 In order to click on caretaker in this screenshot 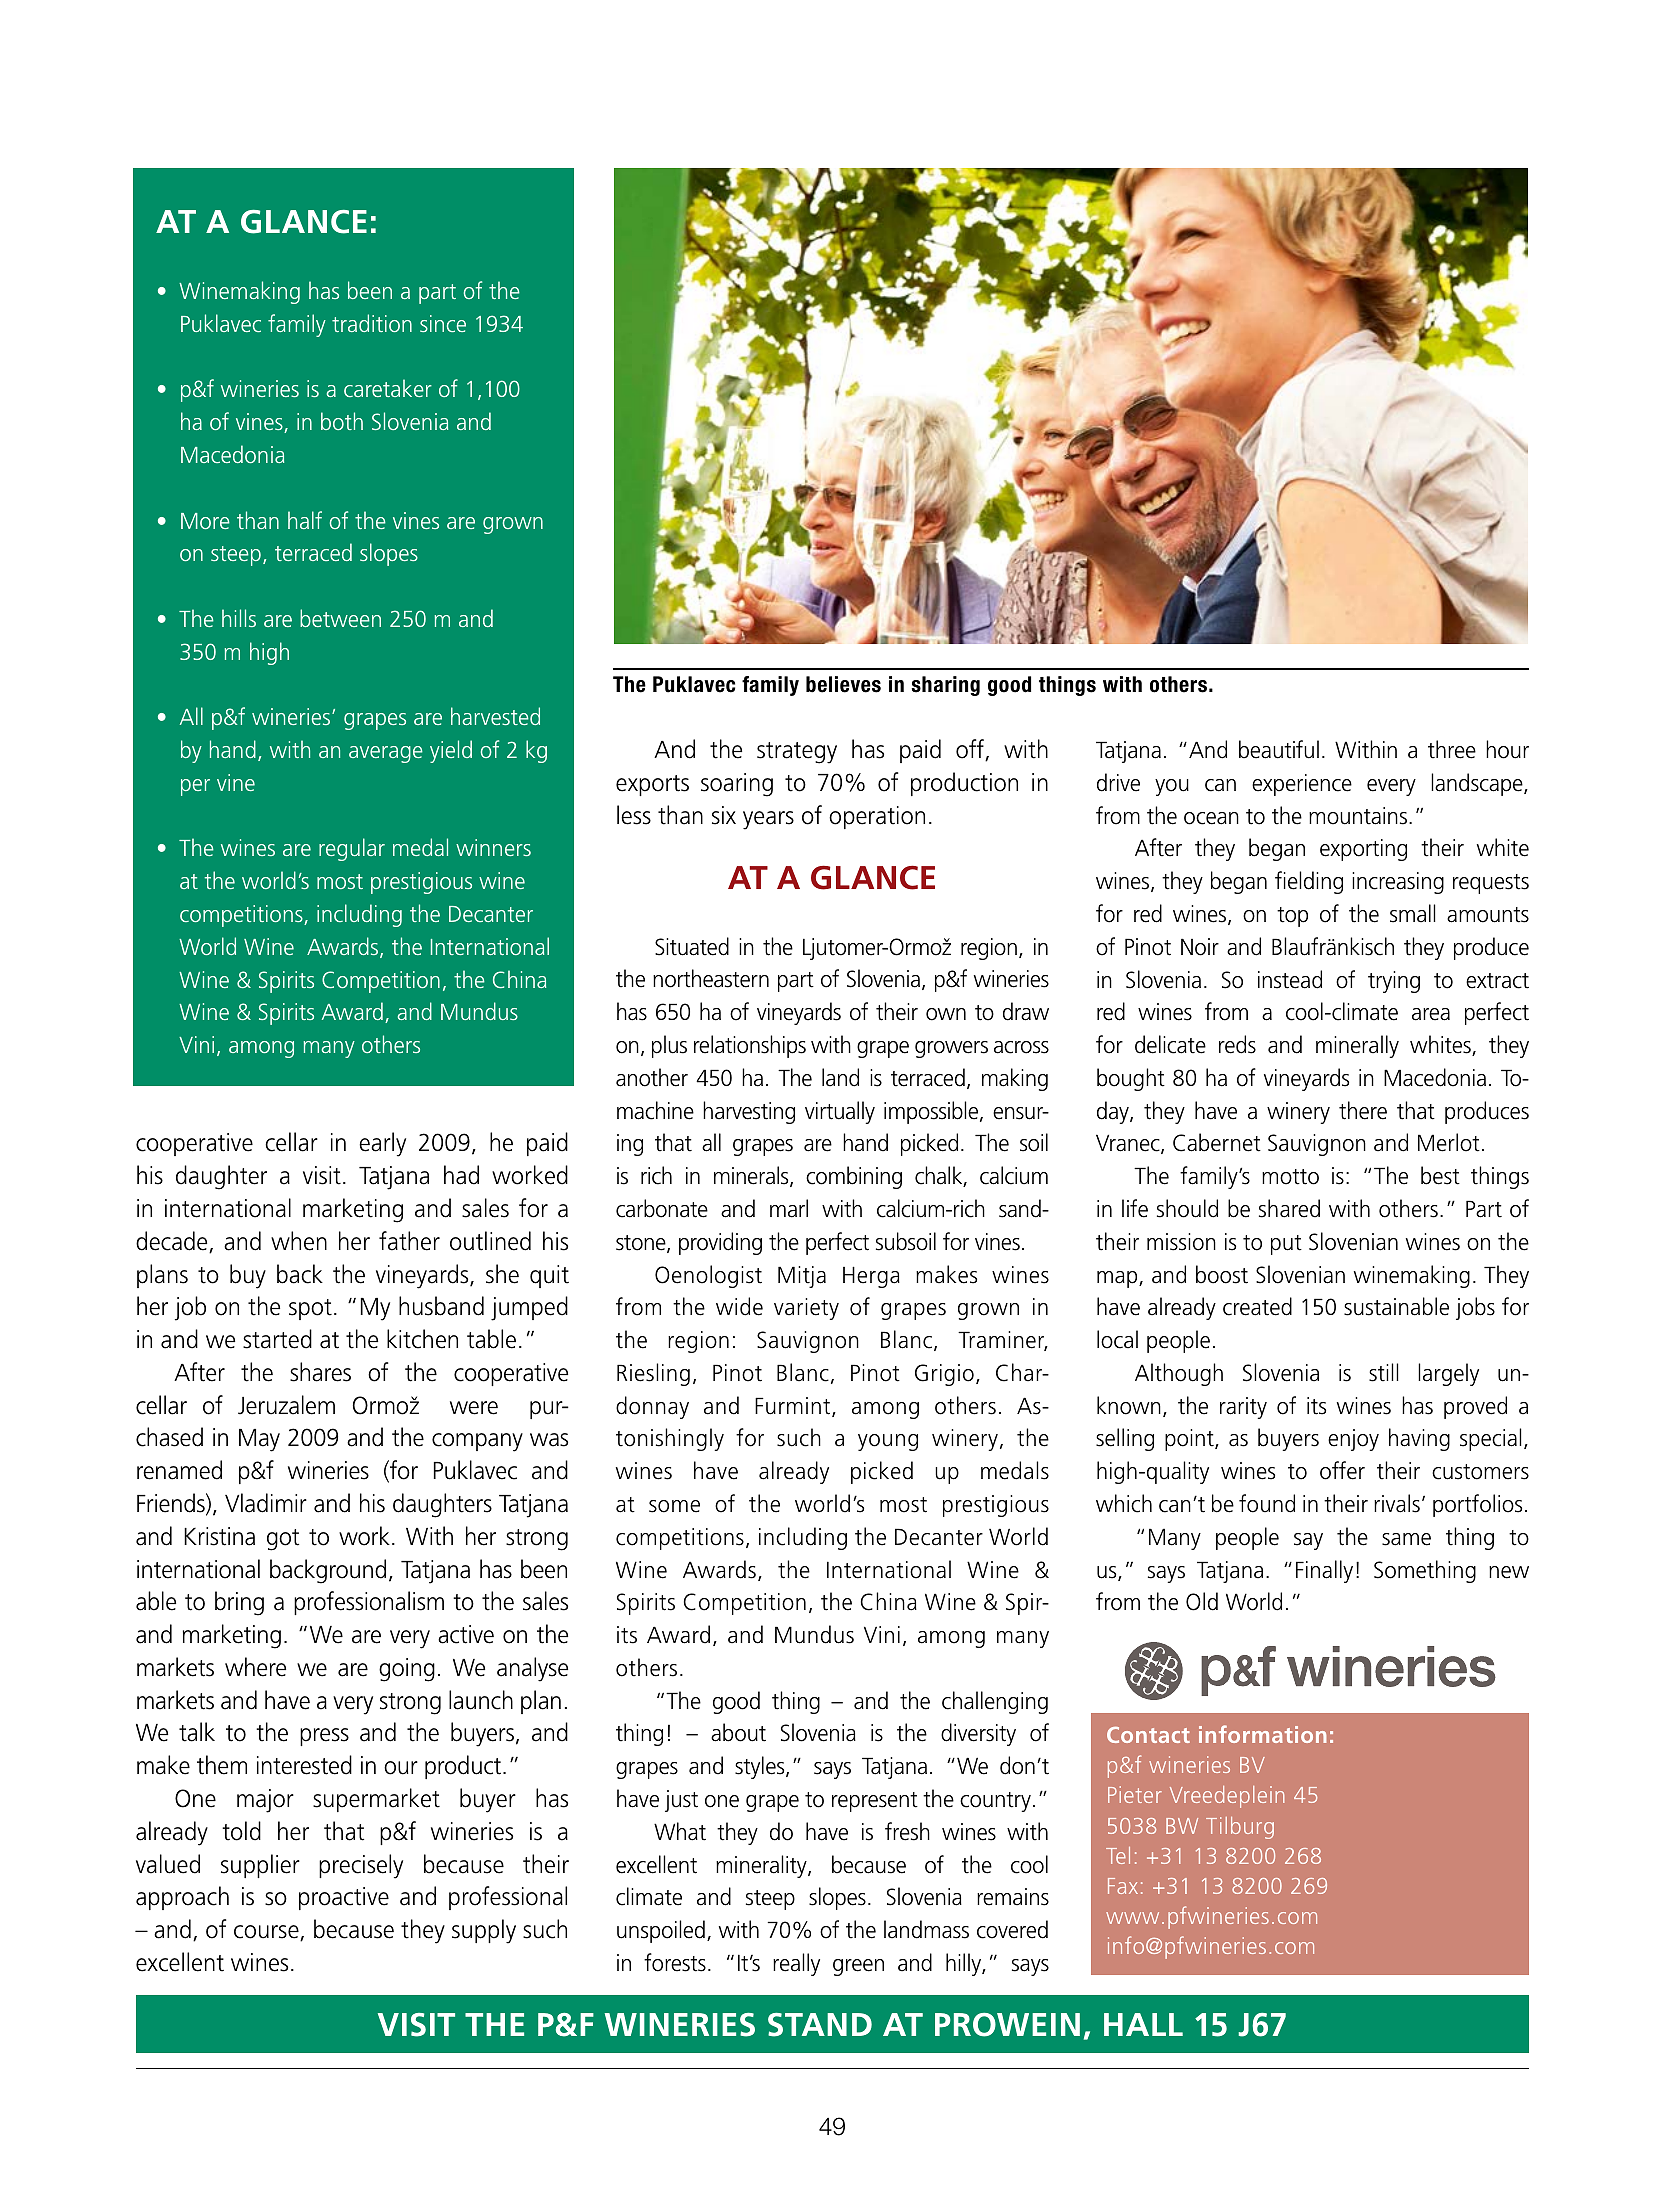, I will do `click(388, 388)`.
